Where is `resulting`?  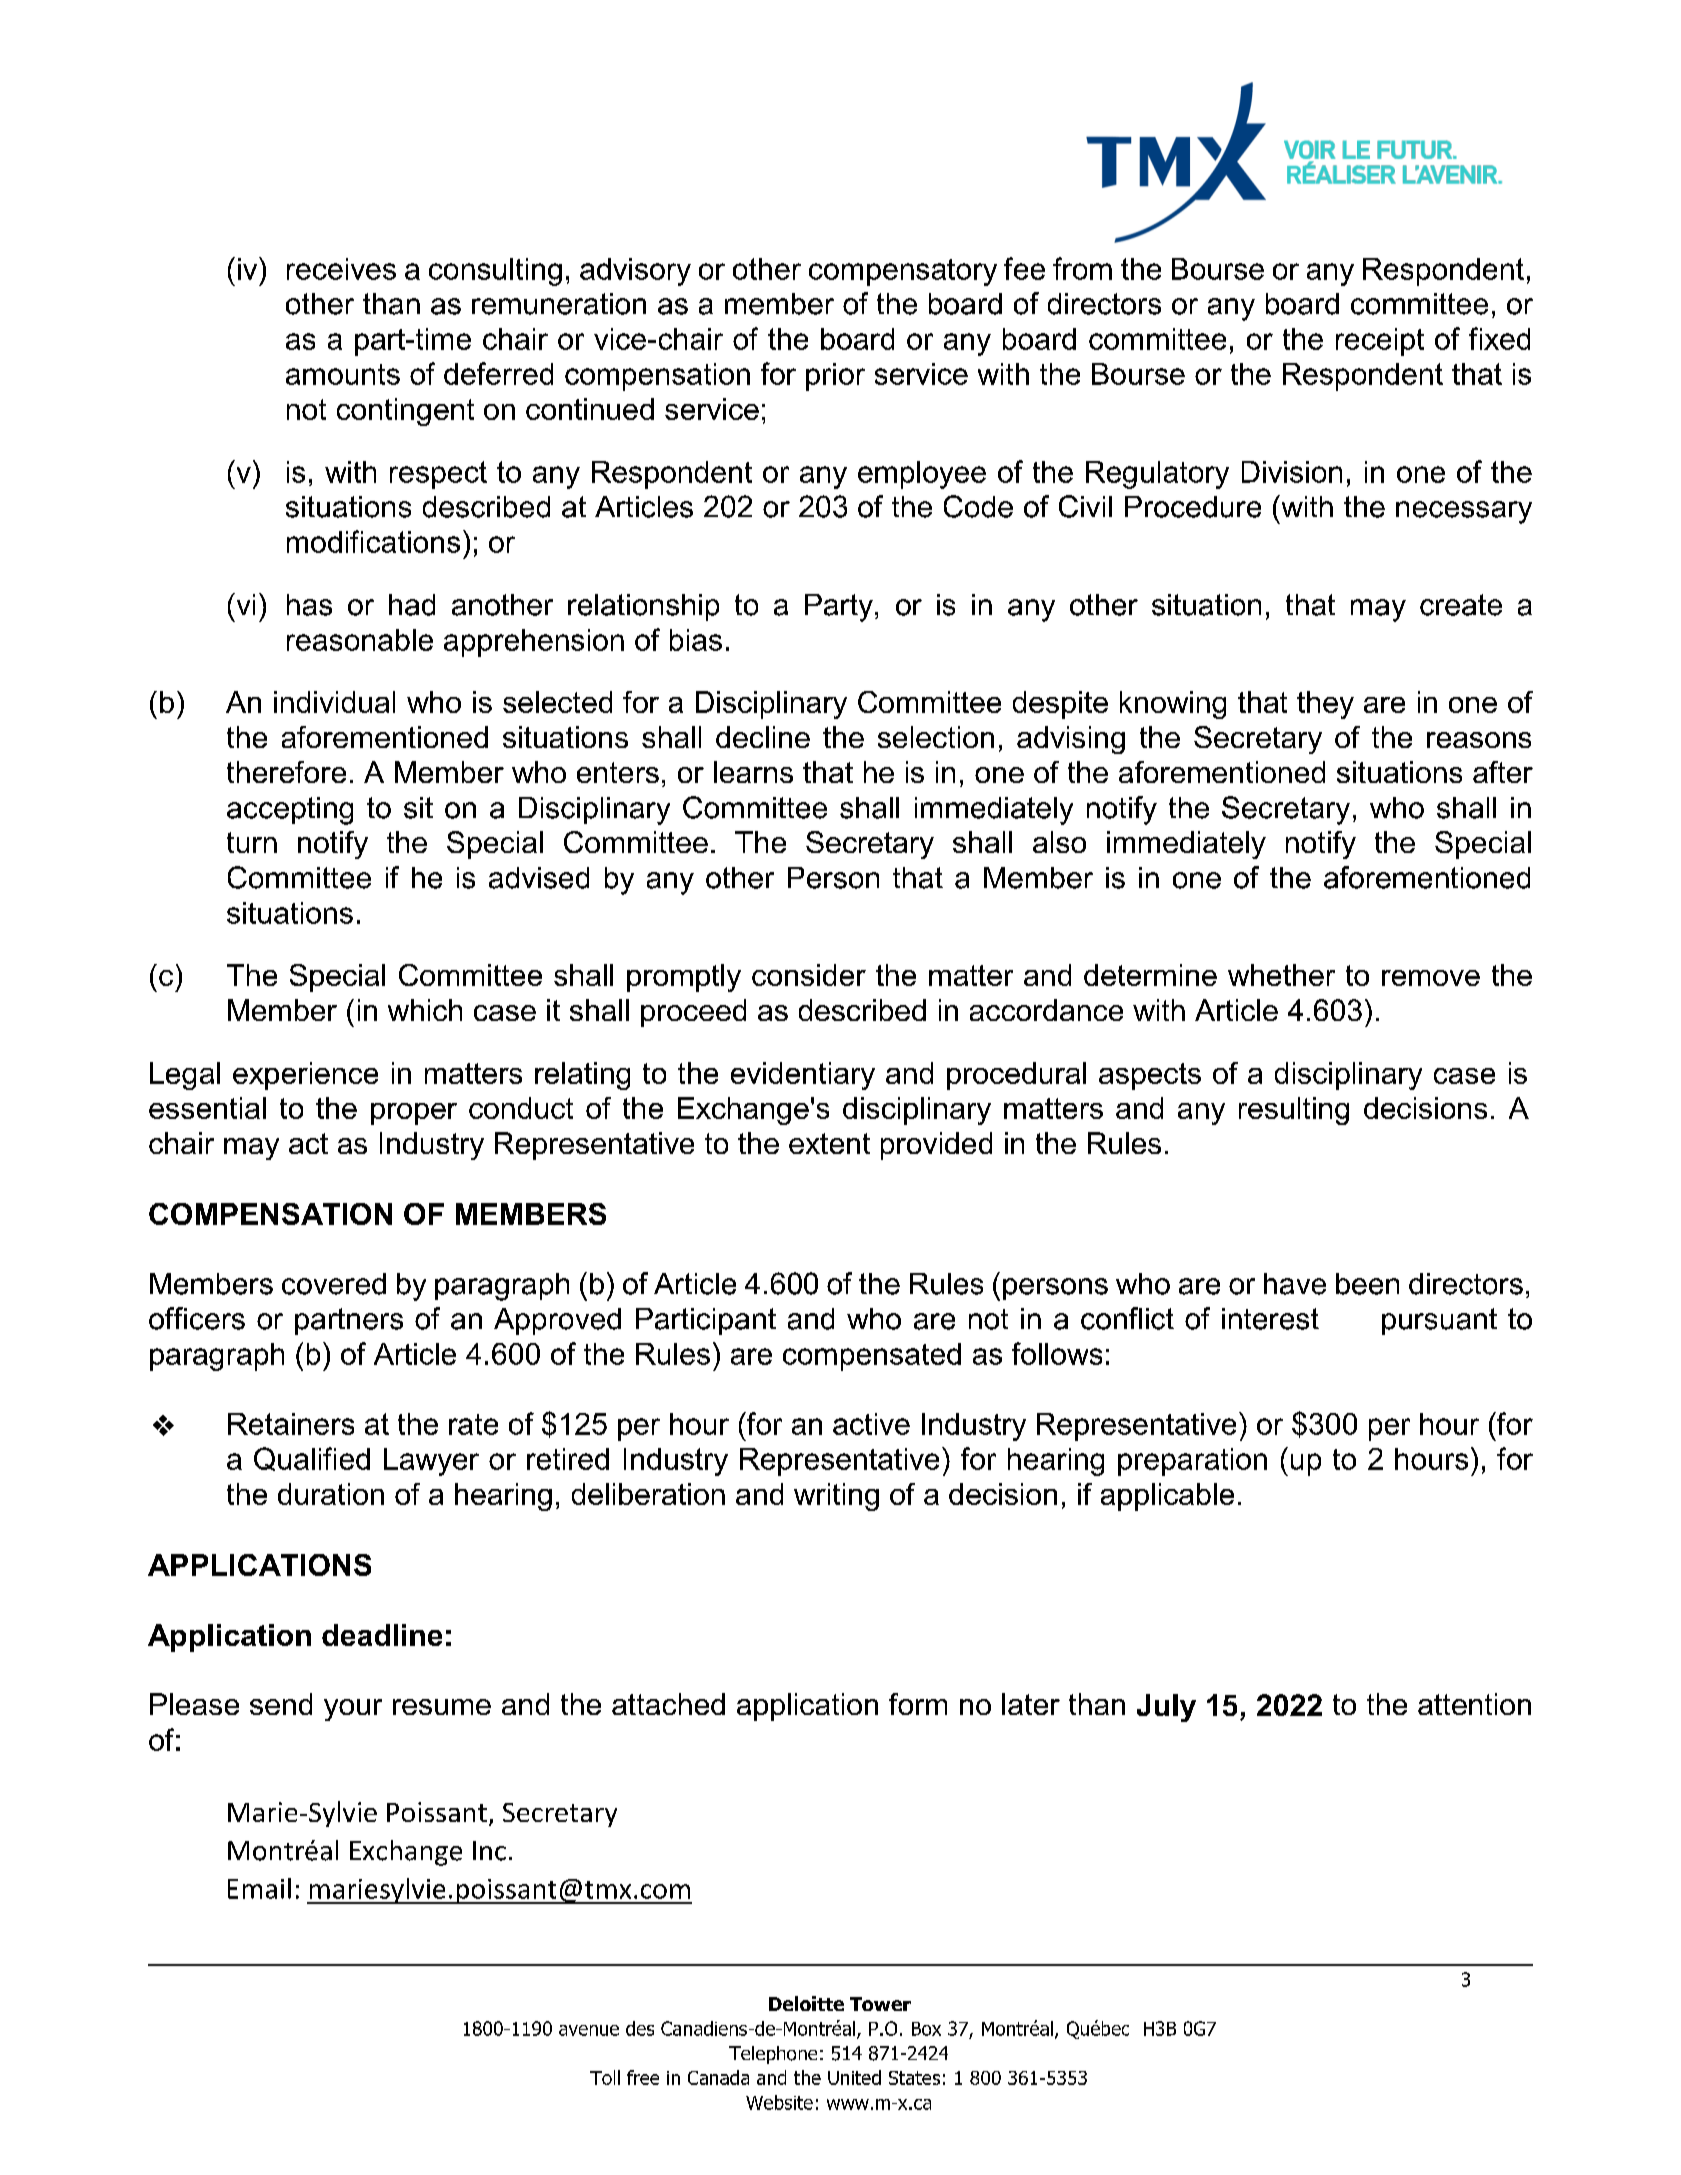 resulting is located at coordinates (1294, 1111).
